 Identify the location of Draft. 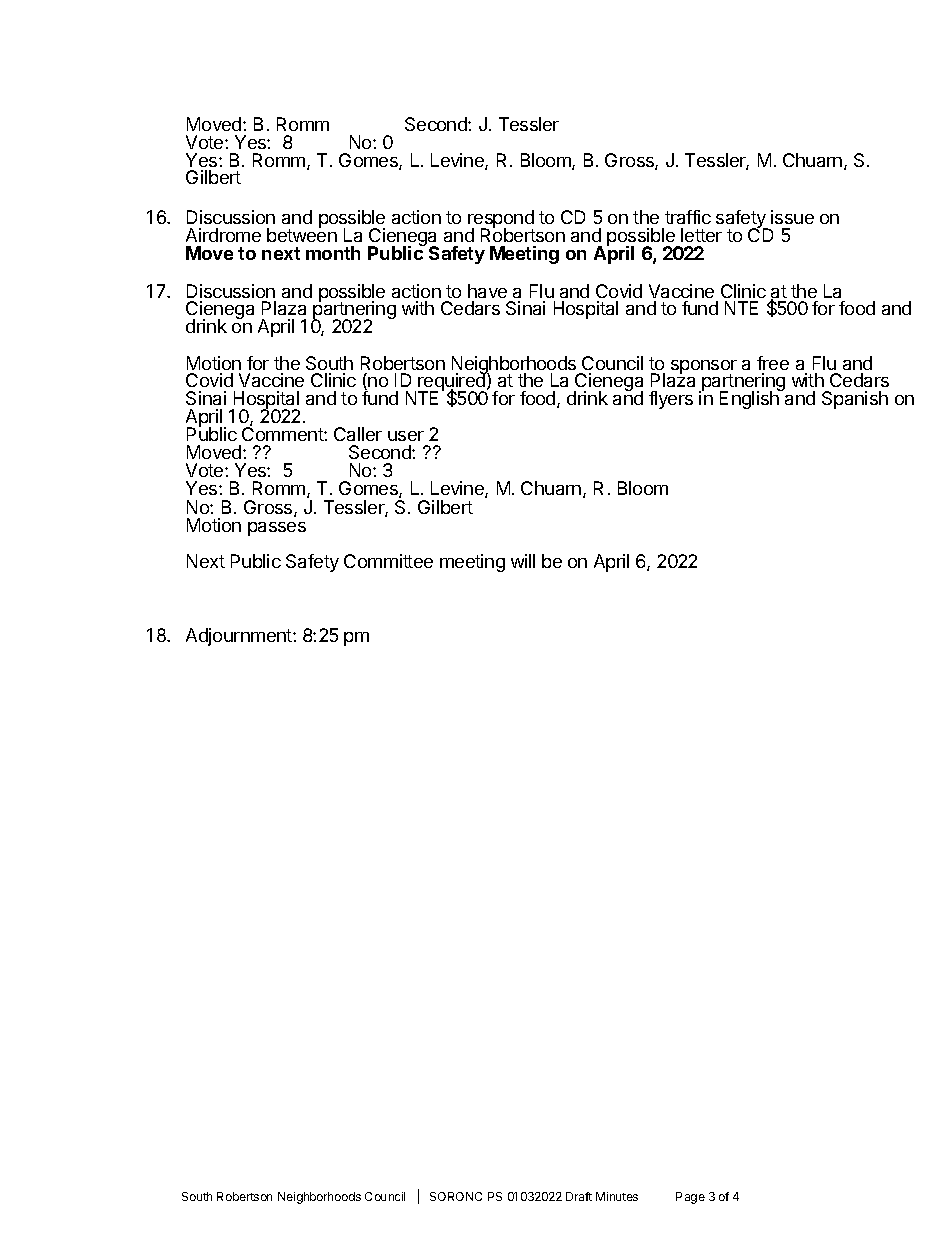
(579, 1196).
